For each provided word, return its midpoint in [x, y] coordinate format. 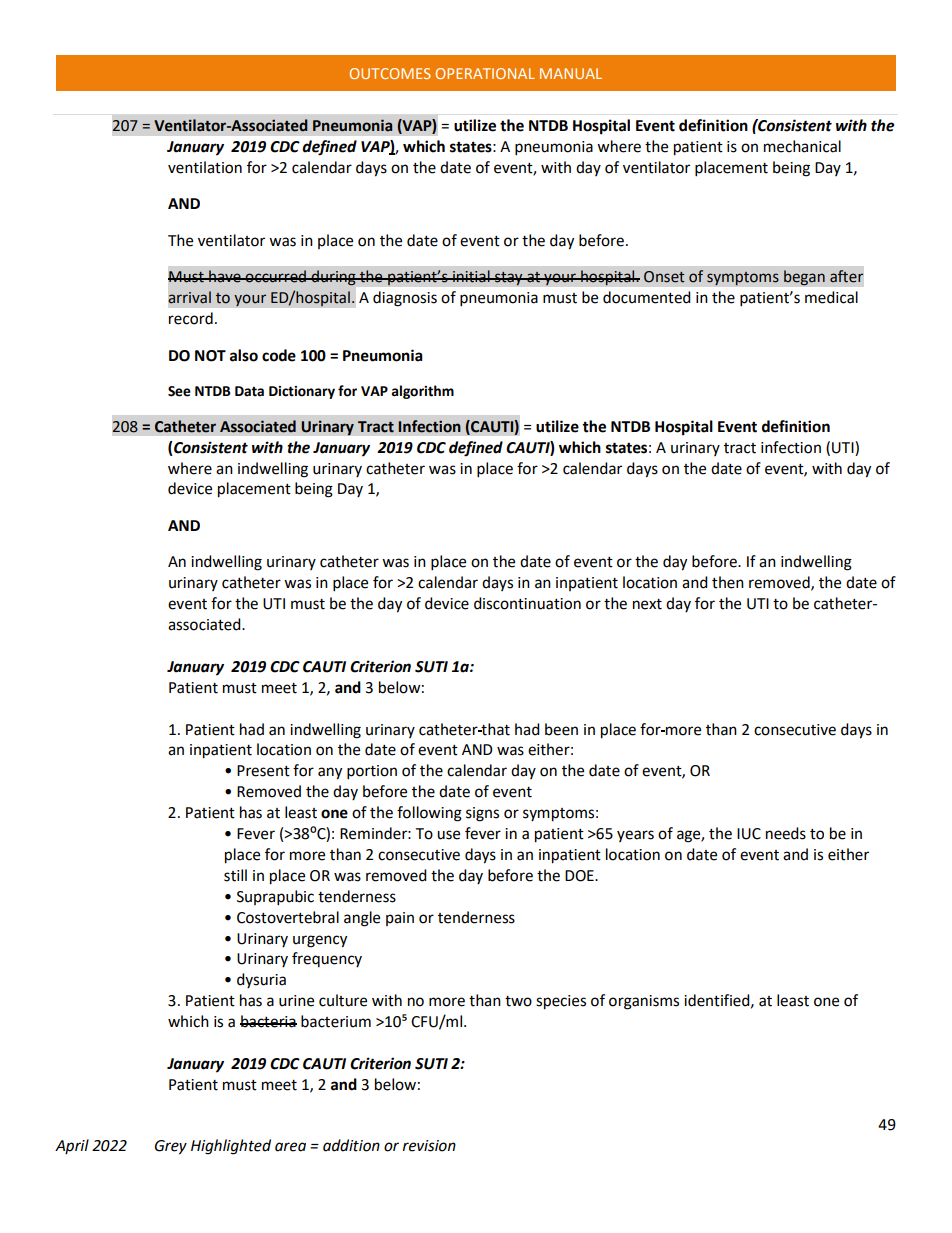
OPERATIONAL [485, 73]
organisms [644, 1002]
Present [263, 771]
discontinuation [527, 603]
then [728, 582]
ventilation [205, 167]
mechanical [802, 146]
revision [429, 1146]
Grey [171, 1147]
